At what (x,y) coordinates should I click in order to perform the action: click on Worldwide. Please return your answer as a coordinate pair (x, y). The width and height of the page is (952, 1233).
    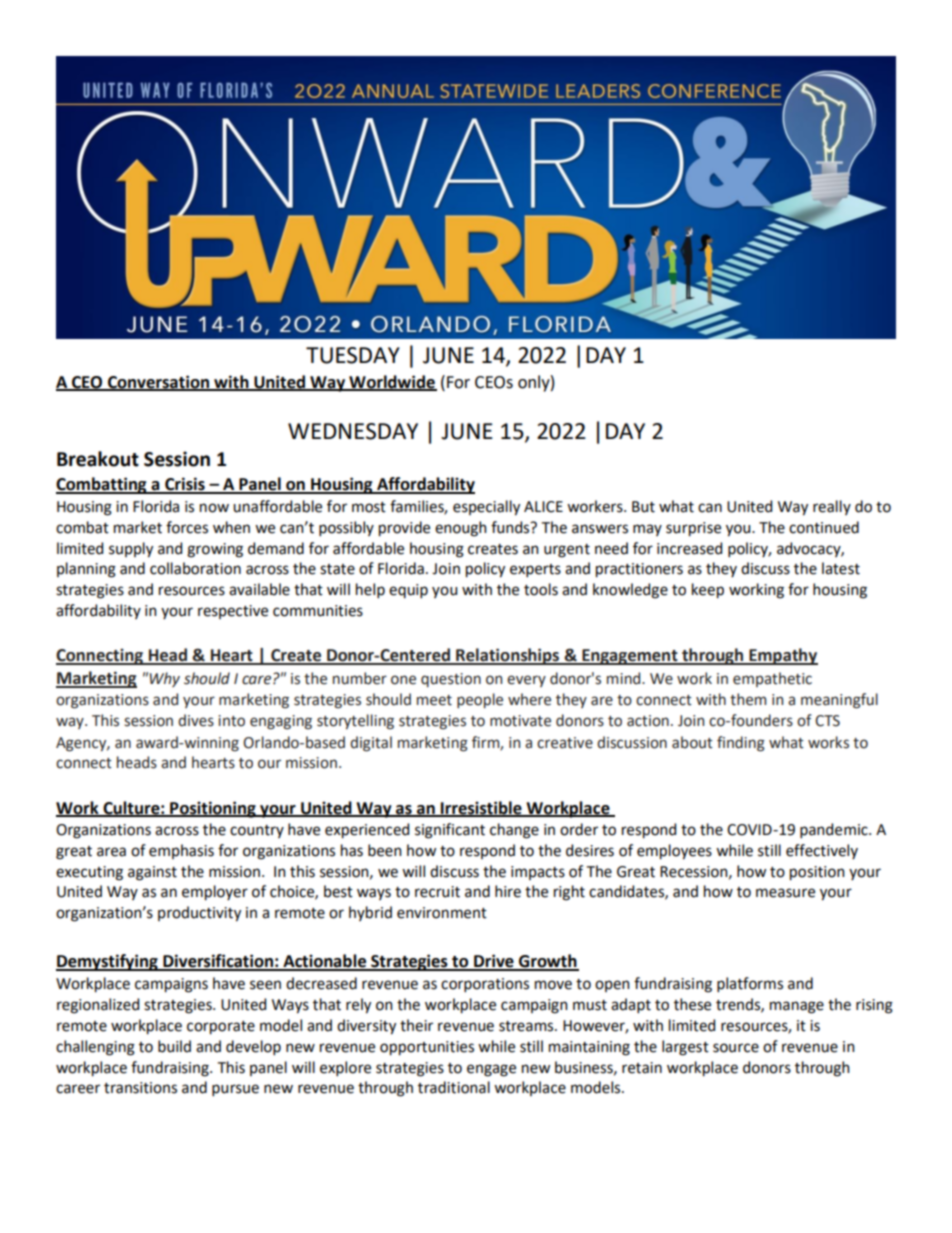
    Looking at the image, I should click on (392, 382).
